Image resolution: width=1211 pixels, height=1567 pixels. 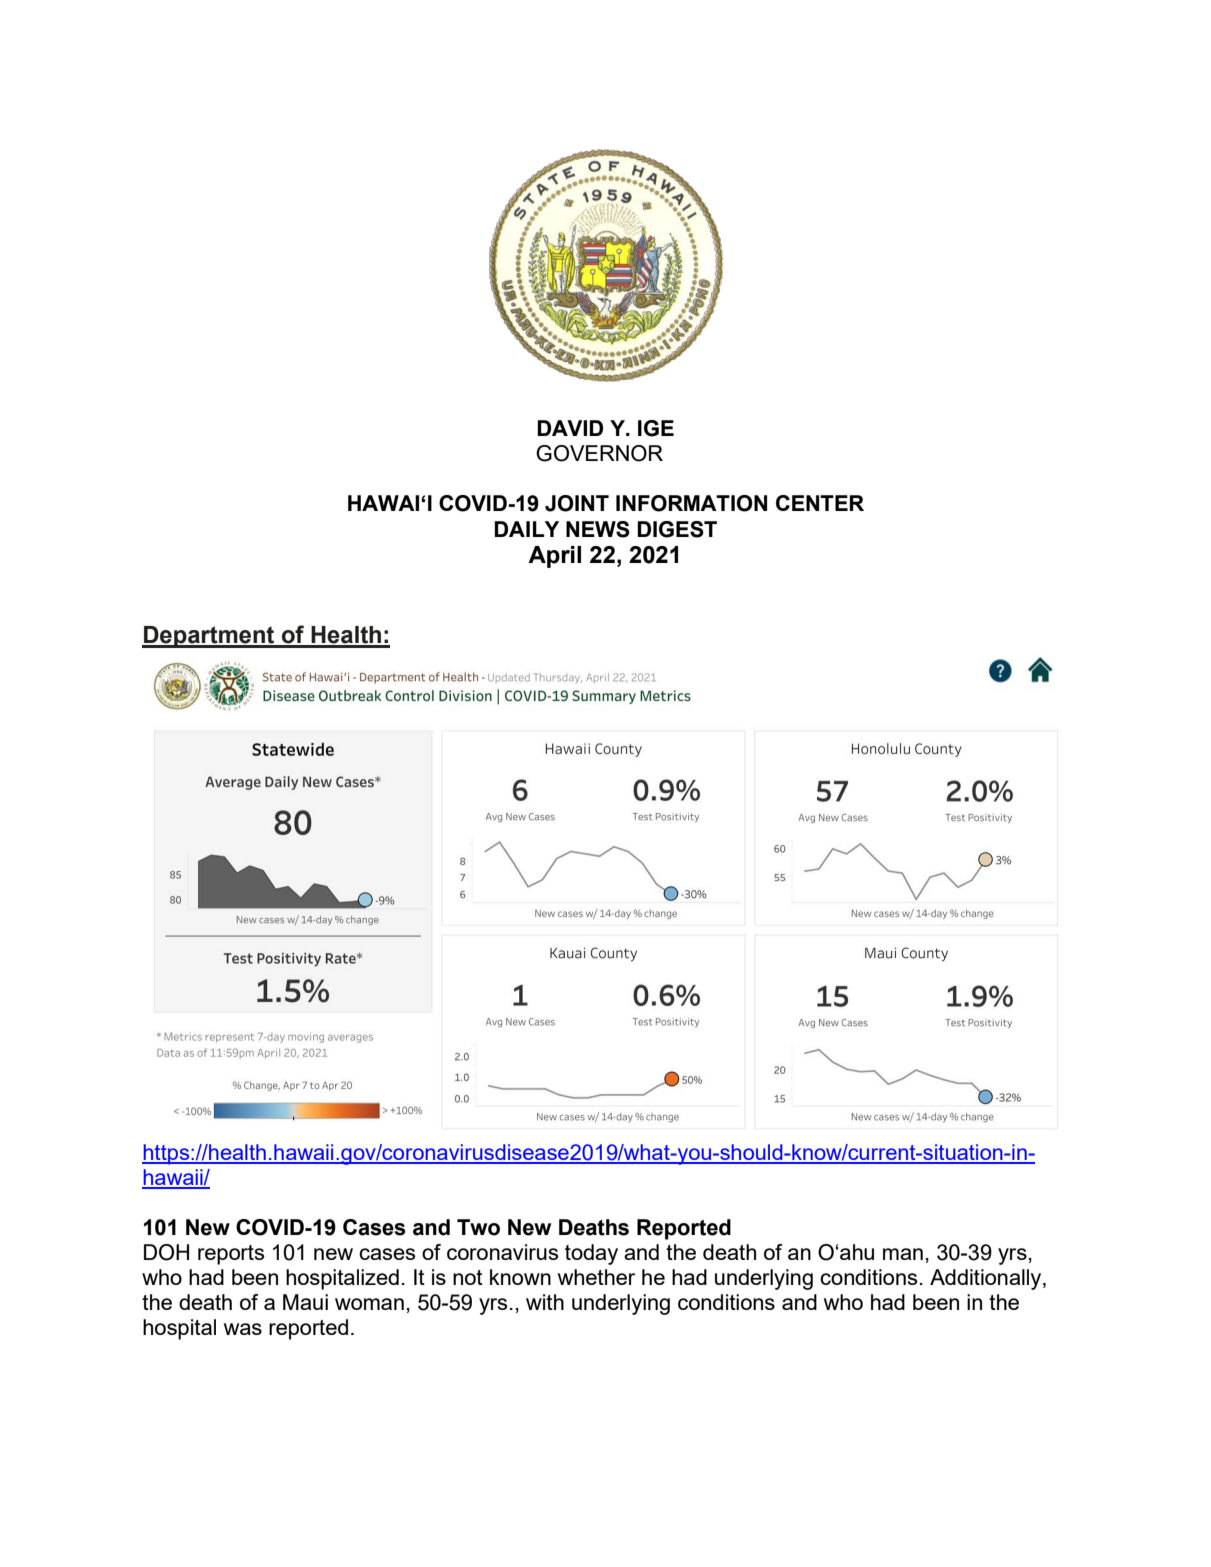 What do you see at coordinates (545, 1302) in the page?
I see `with` at bounding box center [545, 1302].
